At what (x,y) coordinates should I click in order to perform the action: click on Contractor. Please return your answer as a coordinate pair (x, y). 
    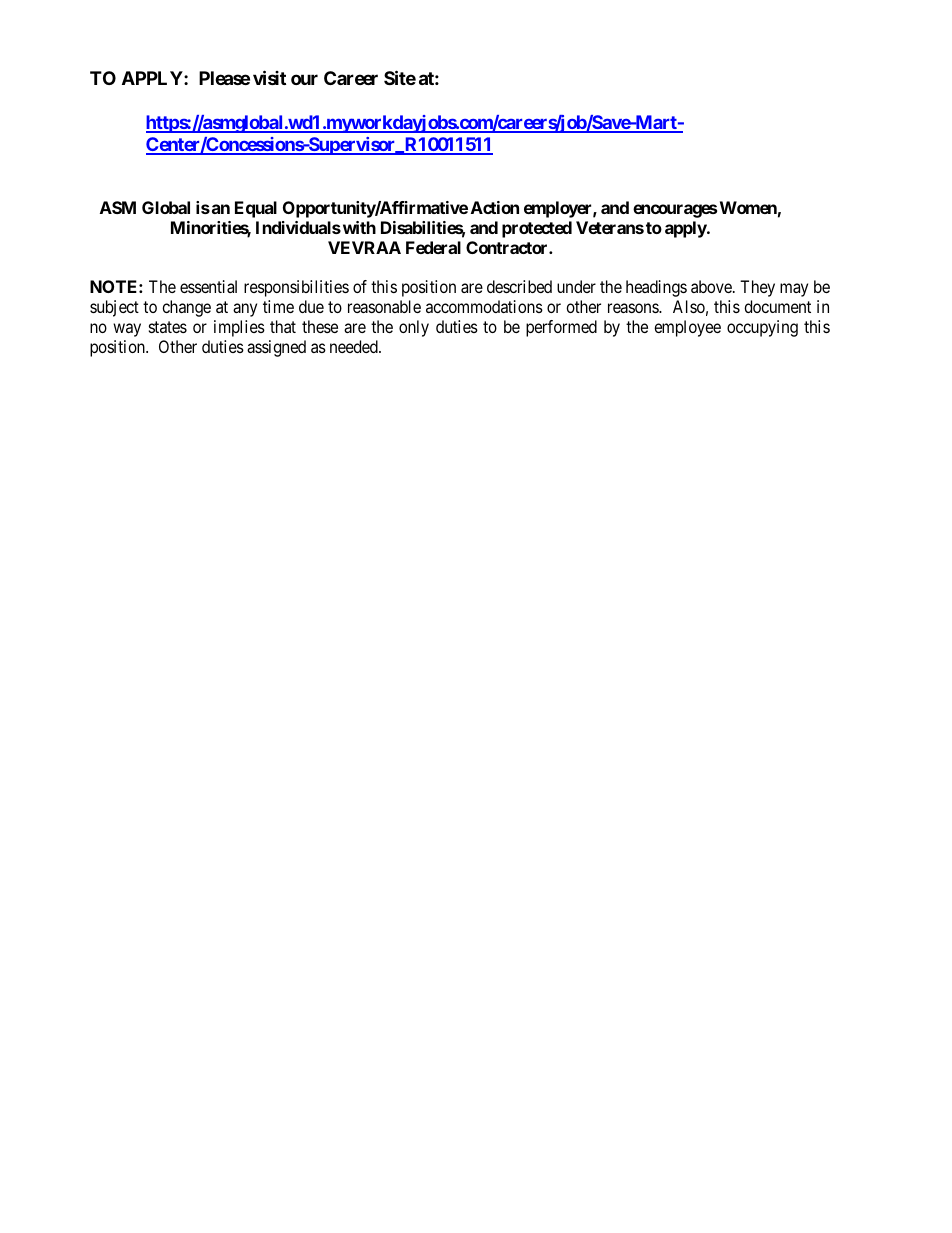
    Looking at the image, I should click on (508, 247).
